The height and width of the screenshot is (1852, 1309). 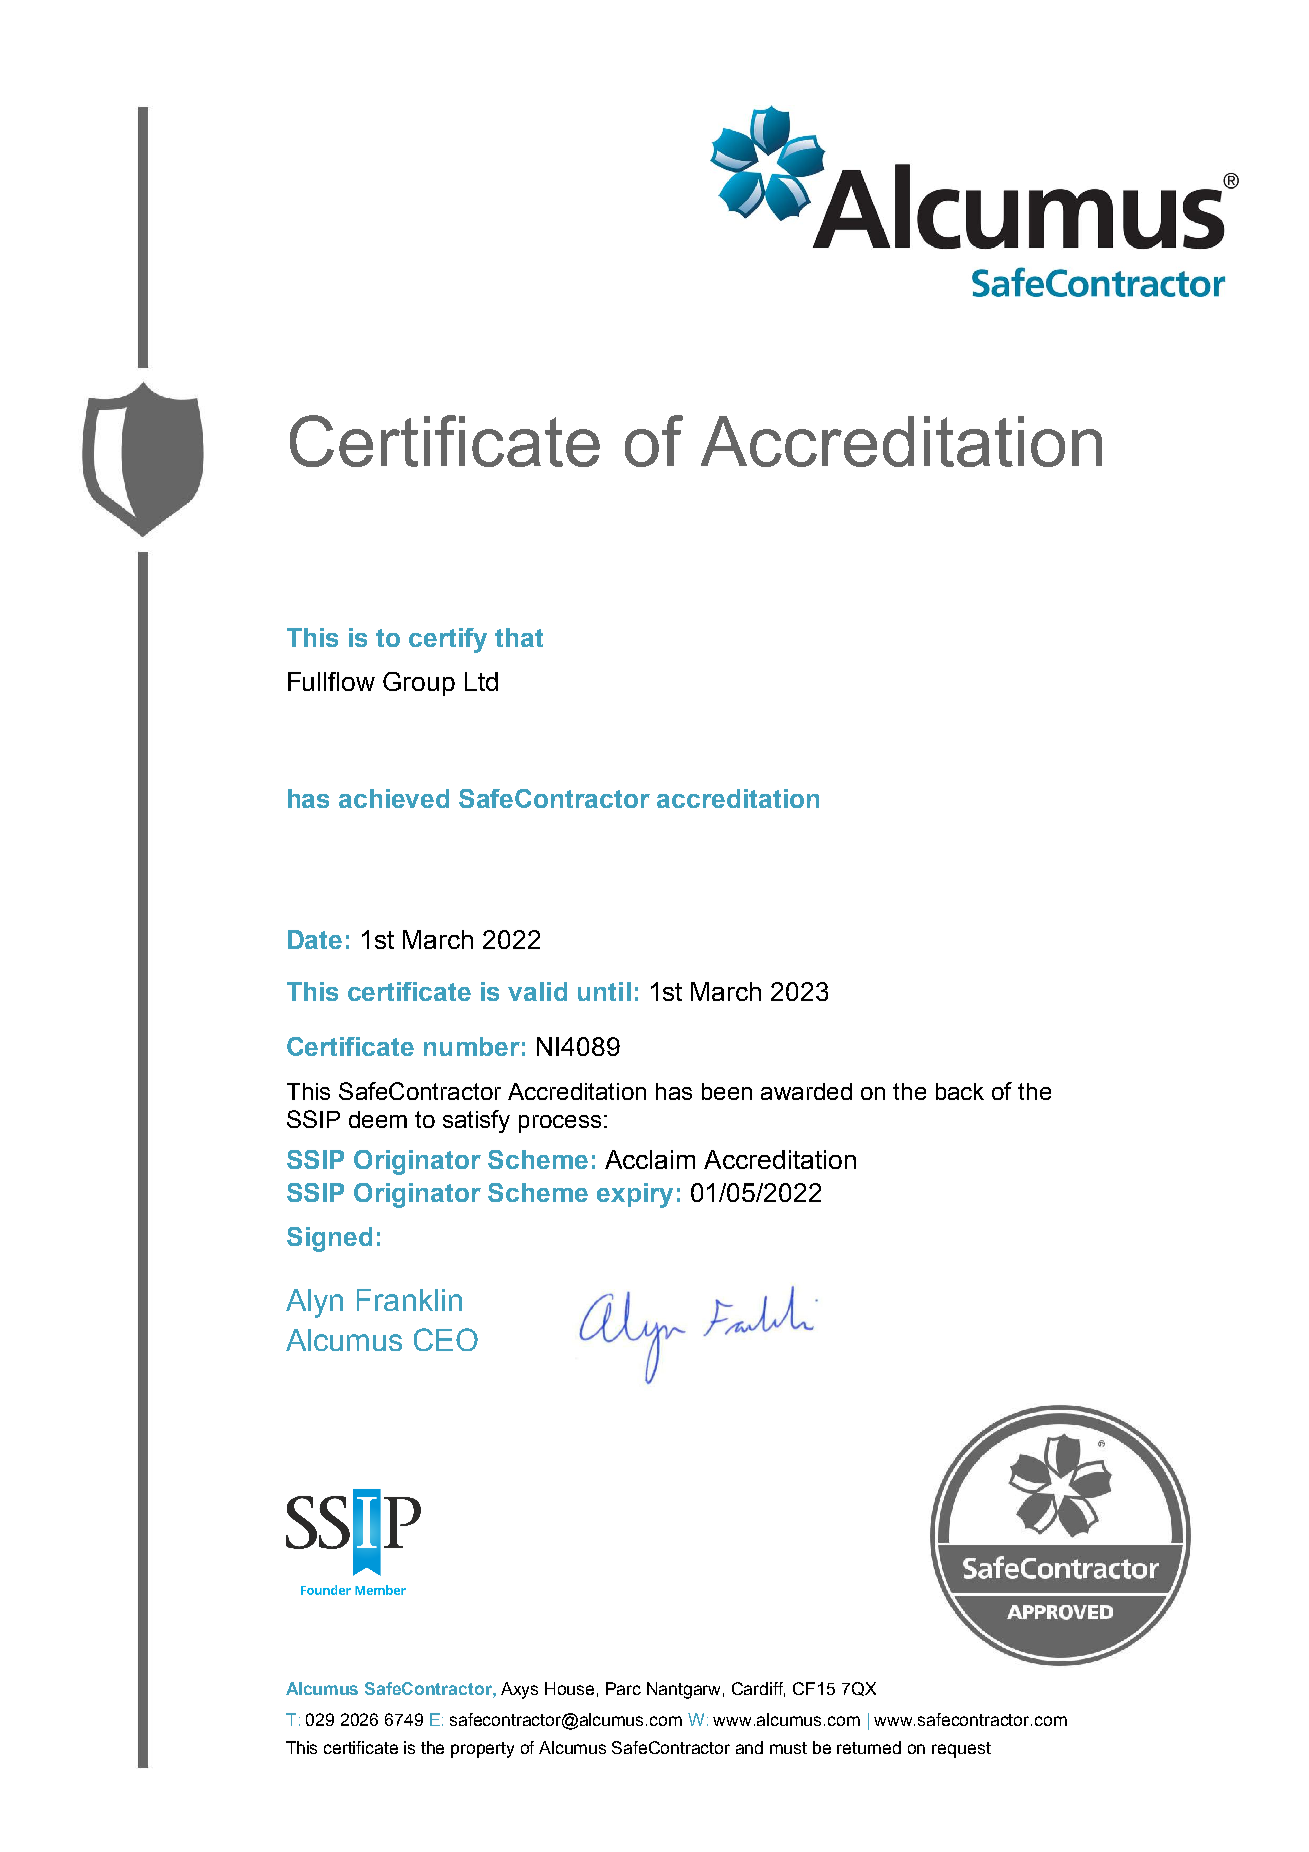 I want to click on that, so click(x=519, y=637).
